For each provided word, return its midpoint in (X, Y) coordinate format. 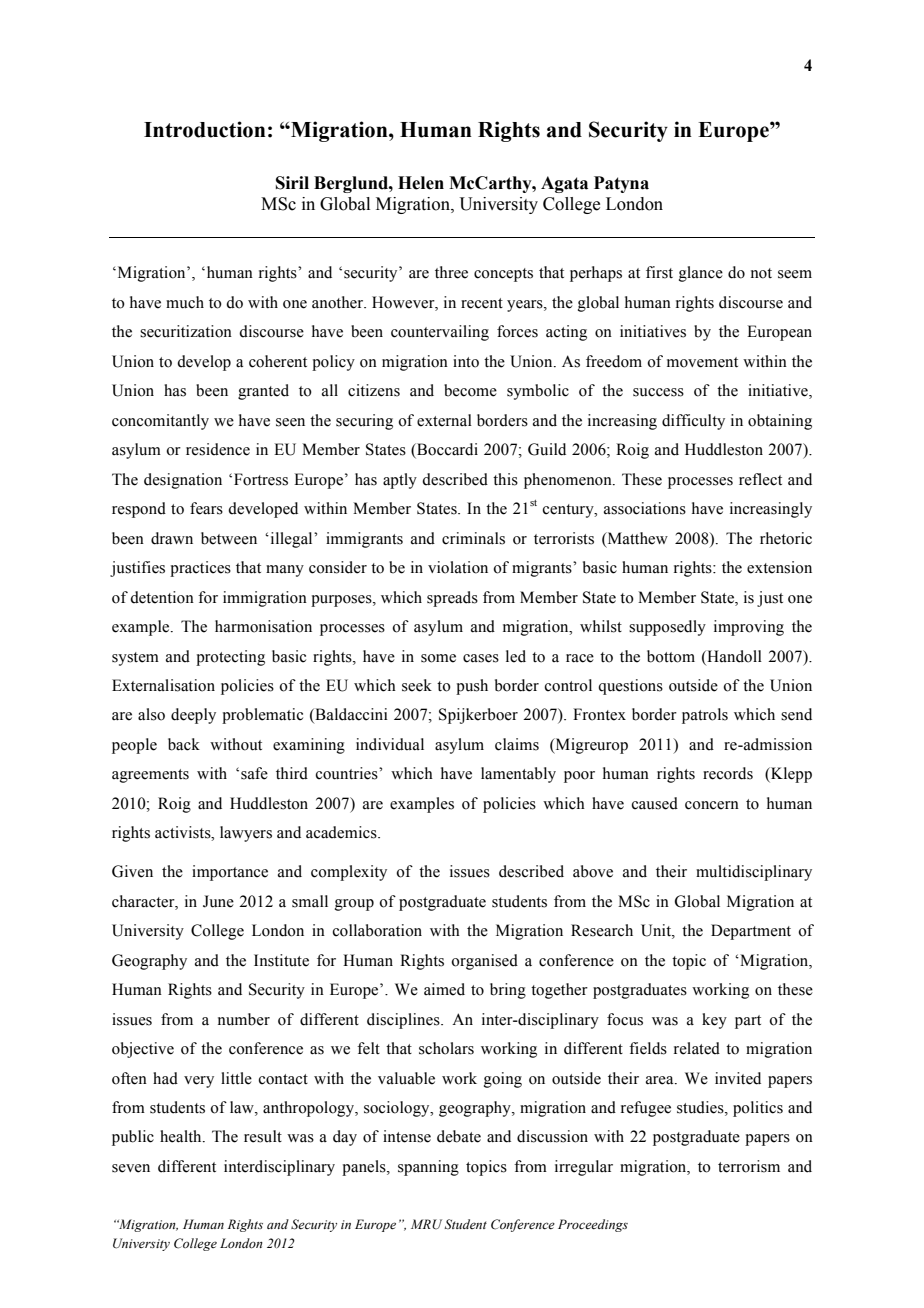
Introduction (205, 129)
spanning (428, 1168)
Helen (421, 183)
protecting (230, 658)
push (472, 687)
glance (701, 274)
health (182, 1136)
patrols (705, 716)
